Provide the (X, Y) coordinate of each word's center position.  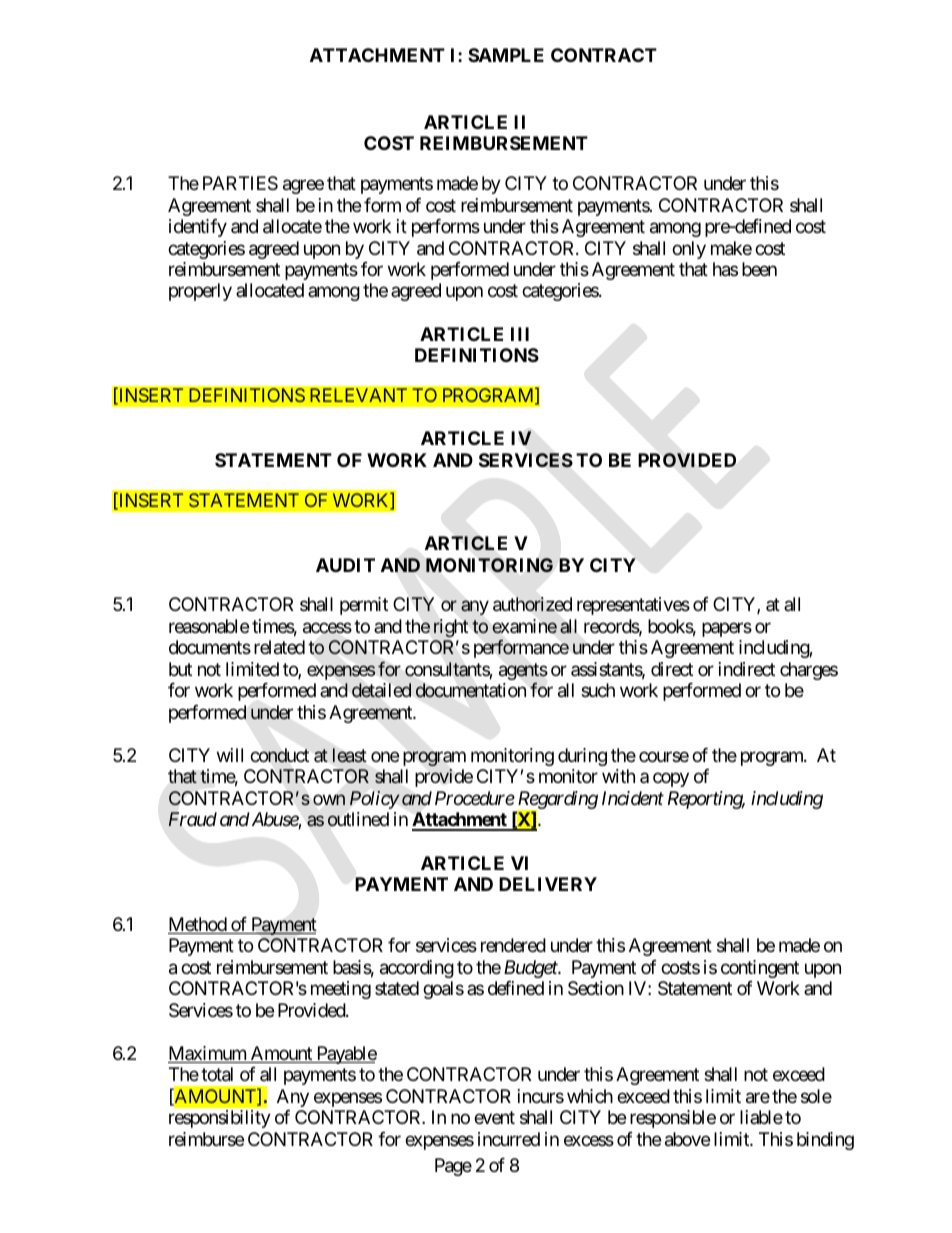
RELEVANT (358, 395)
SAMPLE (506, 55)
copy (671, 780)
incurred (509, 1139)
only (689, 250)
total (217, 1074)
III (520, 334)
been (759, 269)
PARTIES (240, 183)
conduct (279, 755)
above (687, 1139)
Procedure (475, 798)
